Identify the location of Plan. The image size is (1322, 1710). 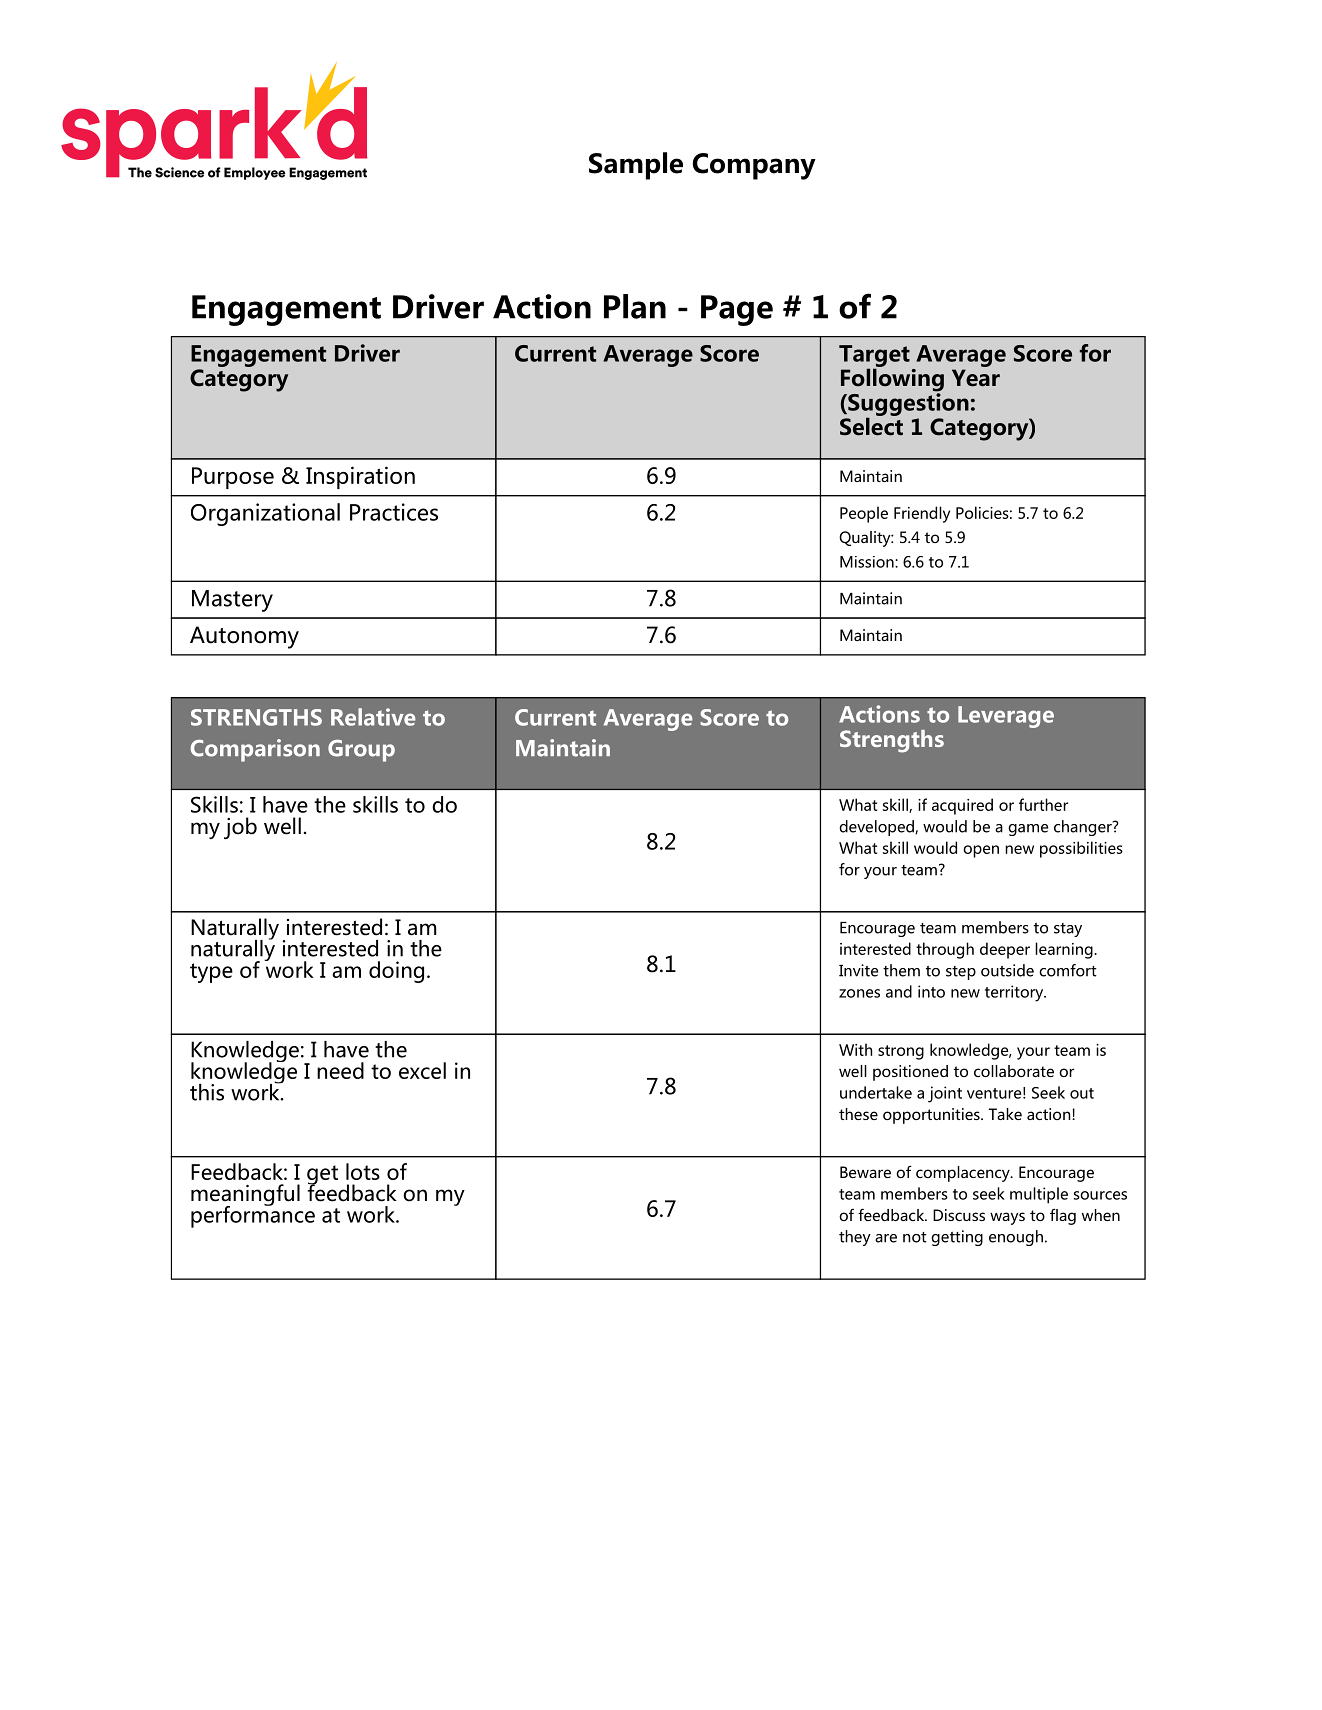
(635, 306).
